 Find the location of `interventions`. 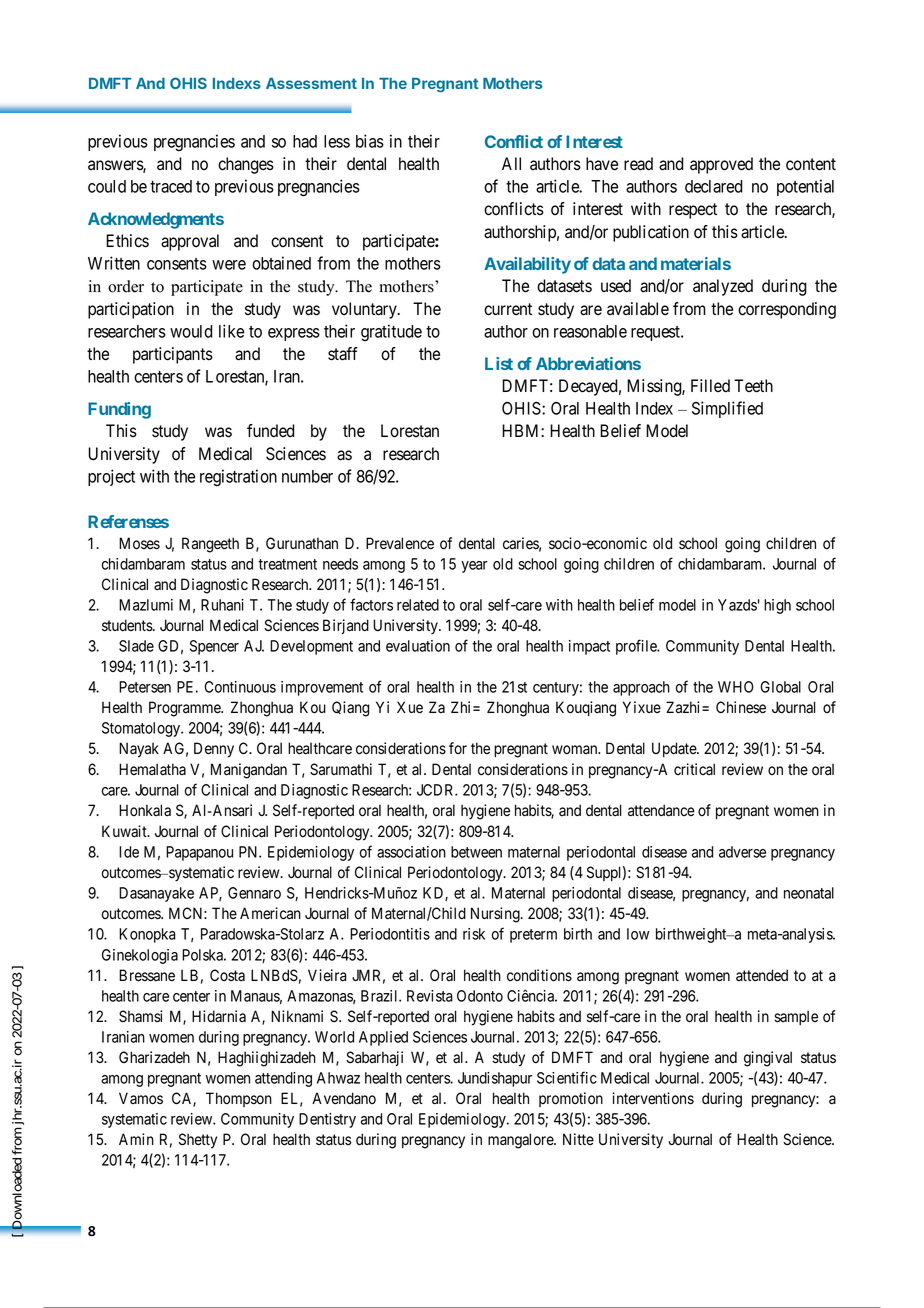

interventions is located at coordinates (653, 1098).
